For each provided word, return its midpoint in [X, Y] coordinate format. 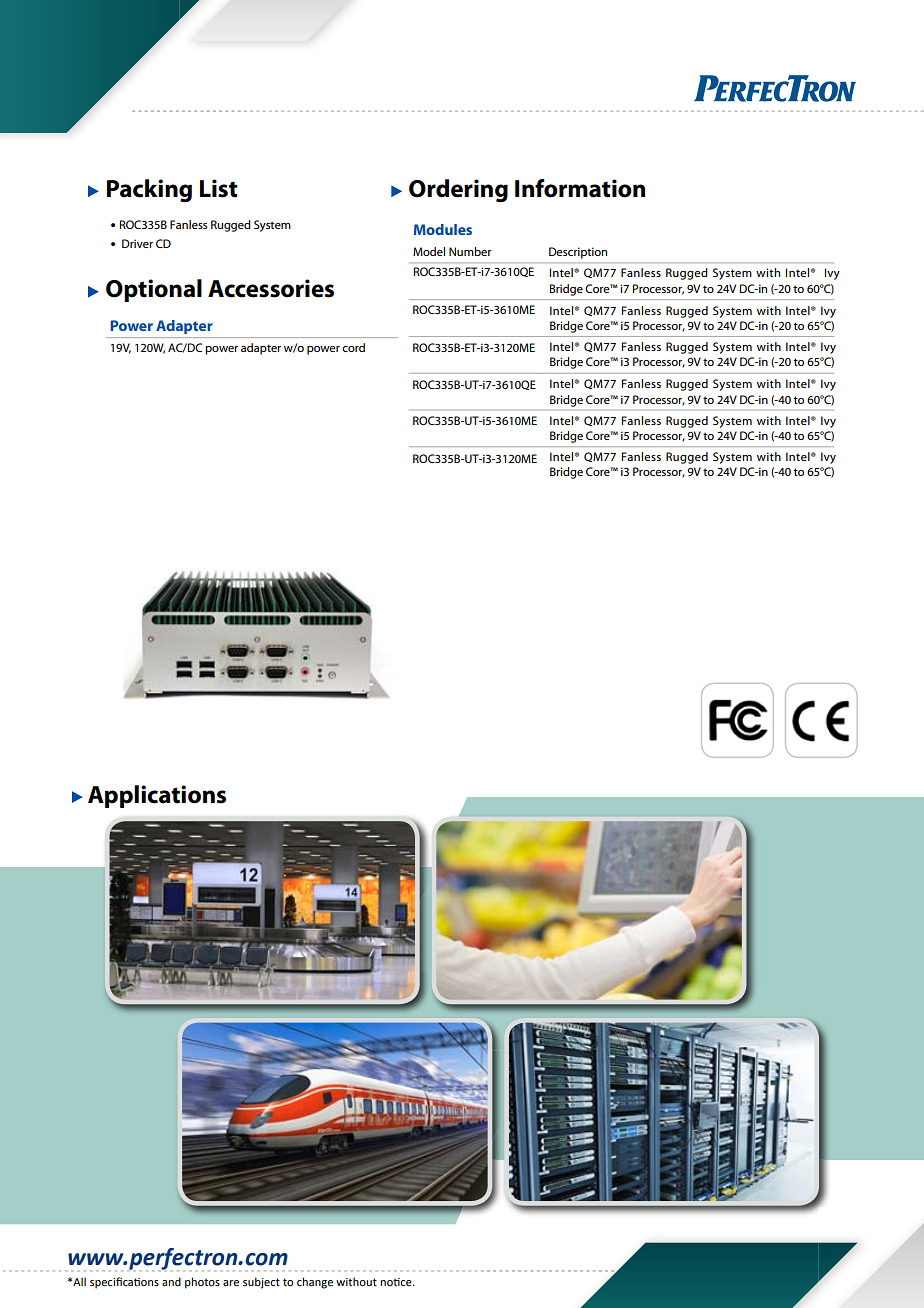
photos [202, 1283]
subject [261, 1283]
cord [353, 347]
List [219, 188]
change [315, 1283]
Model [429, 251]
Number [470, 251]
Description [578, 253]
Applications [157, 796]
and [171, 1281]
